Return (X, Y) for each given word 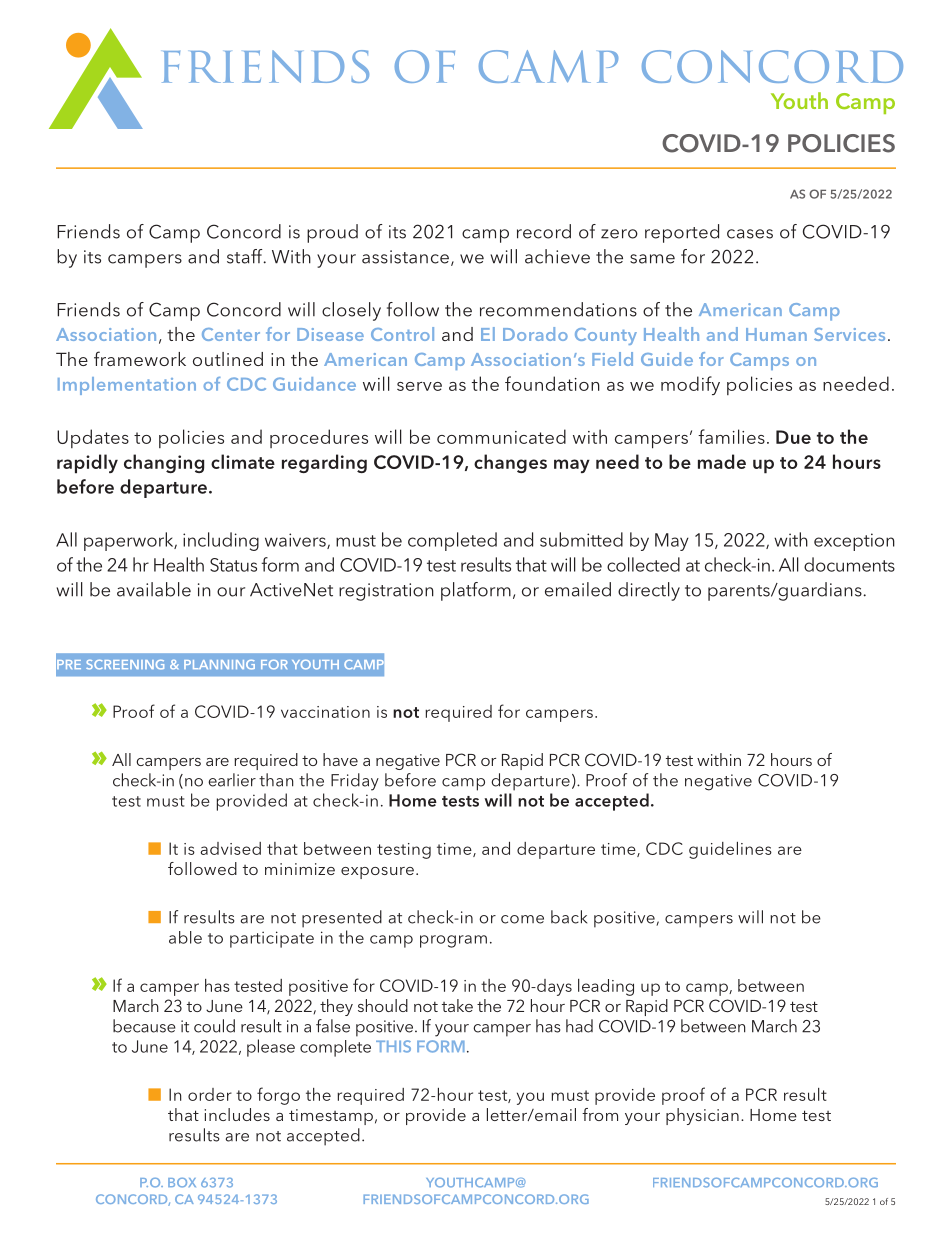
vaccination (325, 712)
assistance (405, 257)
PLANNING (219, 665)
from (600, 1114)
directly (649, 591)
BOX (182, 1183)
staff (246, 256)
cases (750, 234)
